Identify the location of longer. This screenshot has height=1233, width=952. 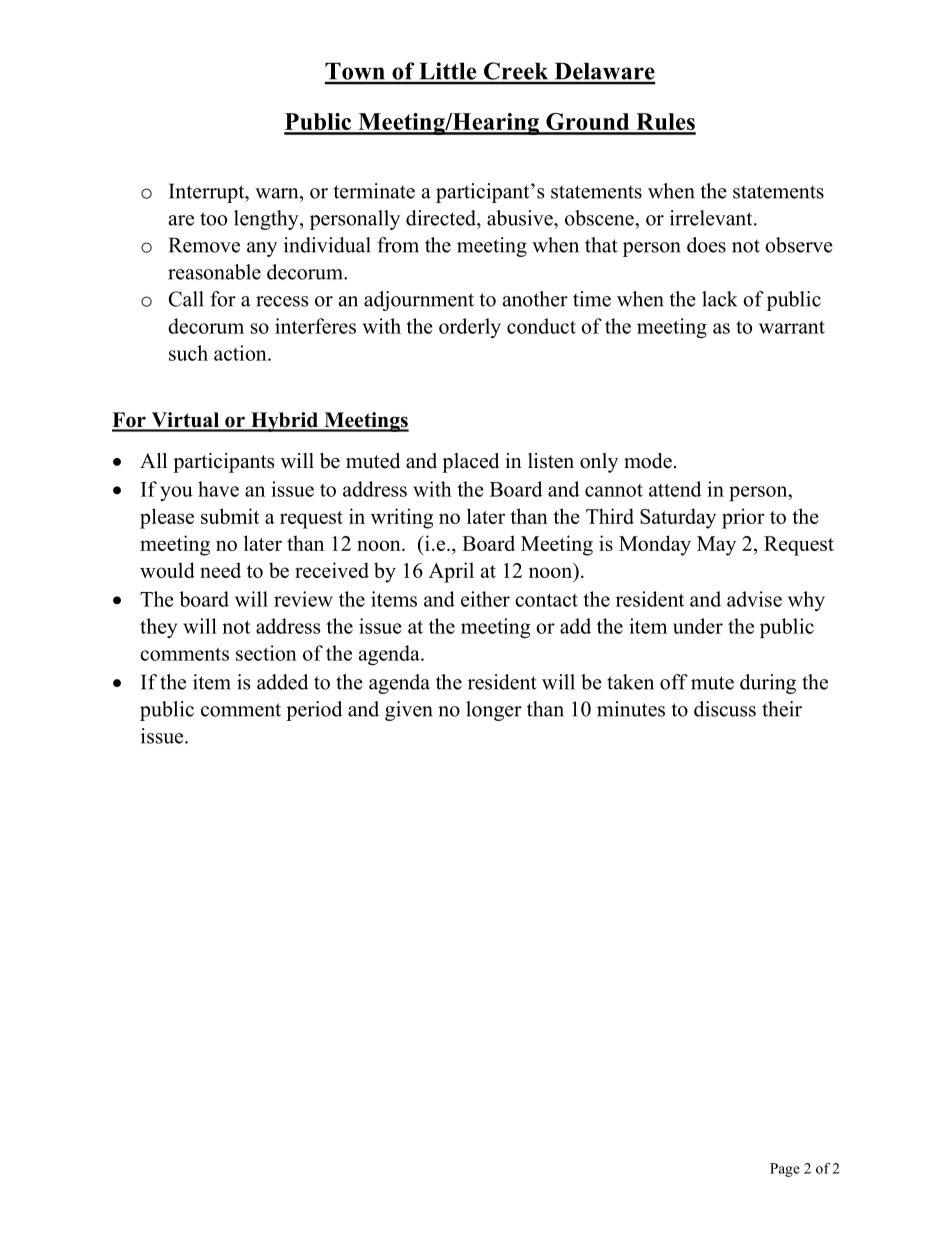
(494, 711).
